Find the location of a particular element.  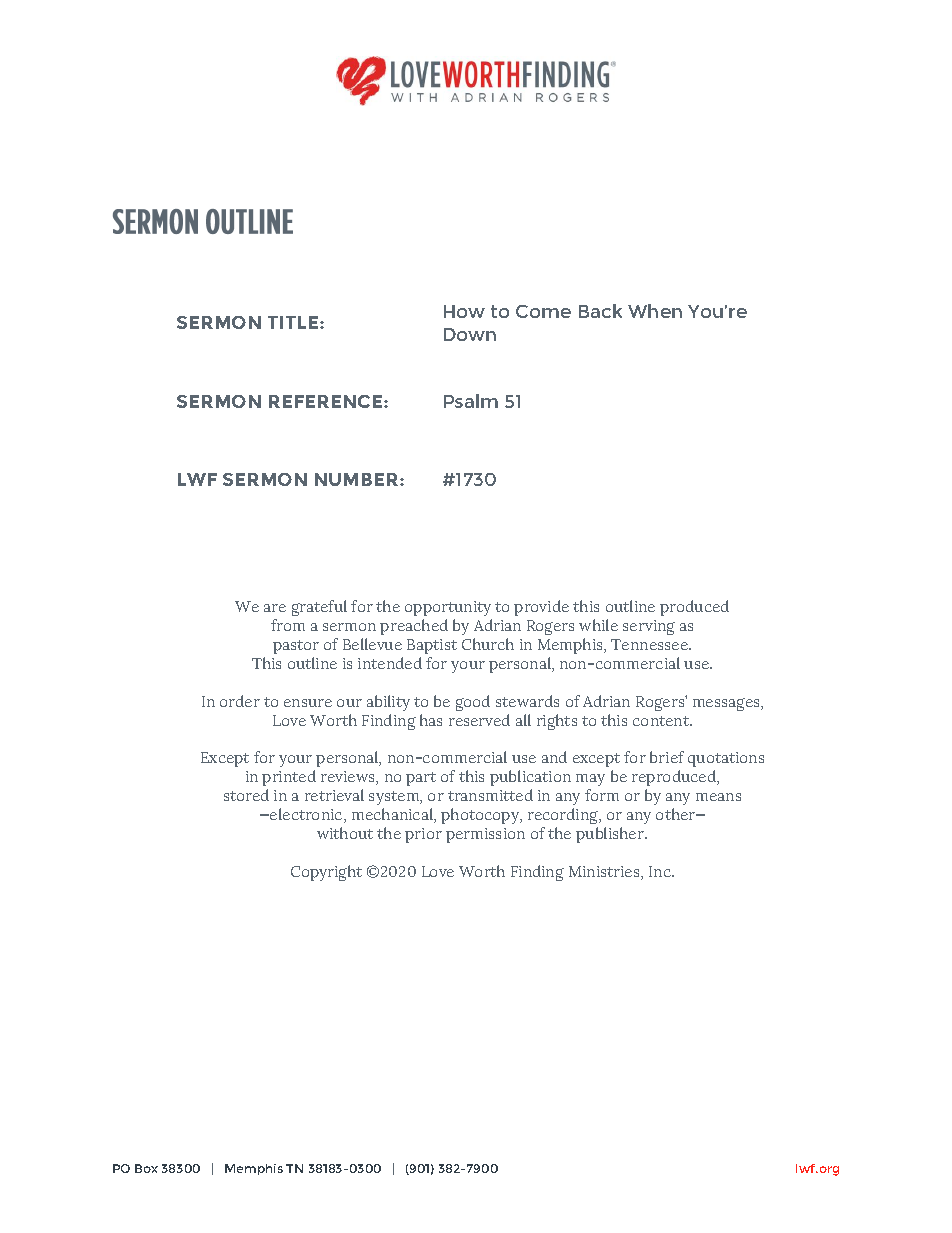

serving is located at coordinates (649, 627).
